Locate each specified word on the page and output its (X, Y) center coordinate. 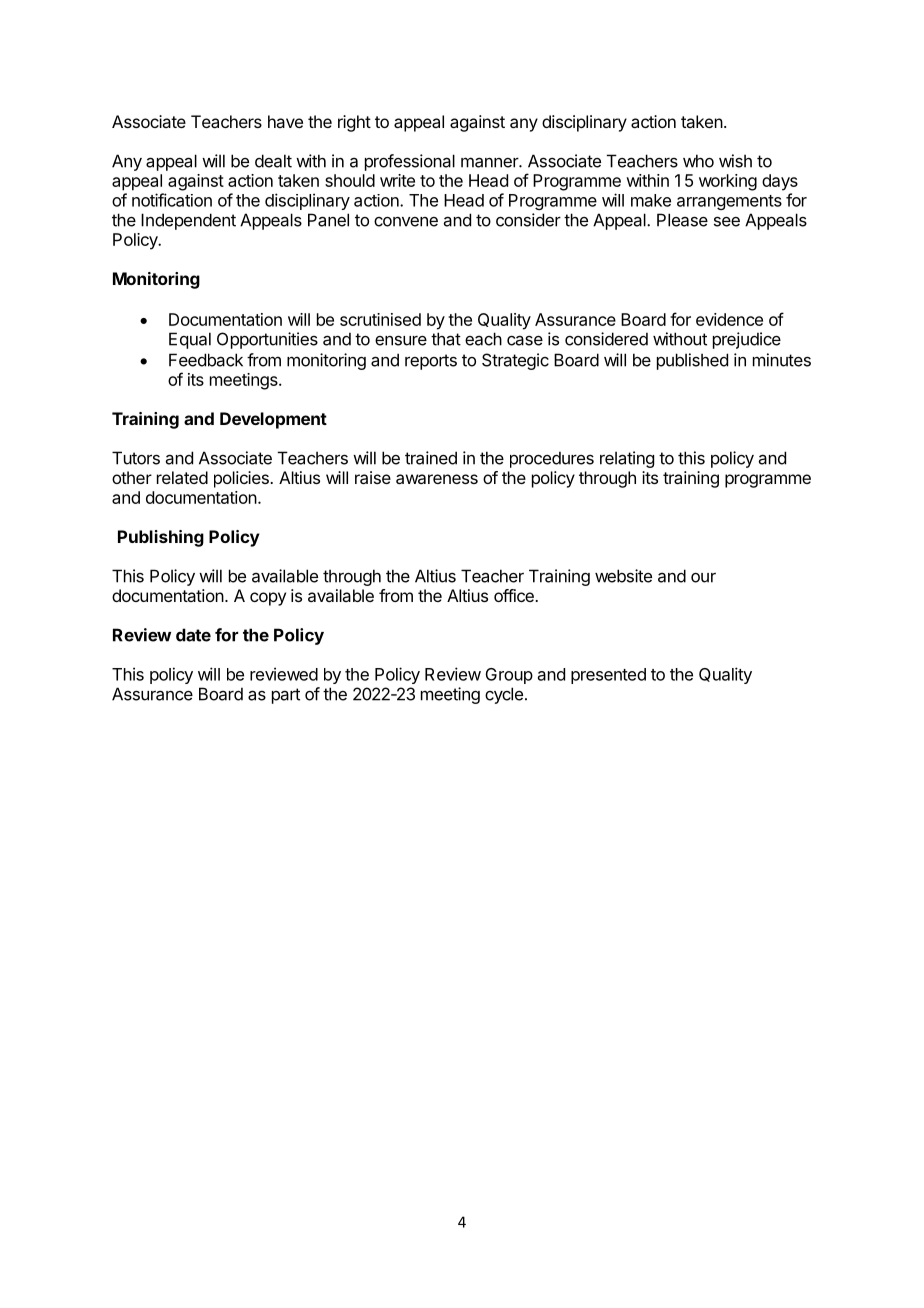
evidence (729, 319)
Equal (190, 340)
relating (627, 459)
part (286, 696)
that (446, 339)
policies (242, 479)
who (698, 161)
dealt (273, 161)
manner (490, 162)
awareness (437, 479)
